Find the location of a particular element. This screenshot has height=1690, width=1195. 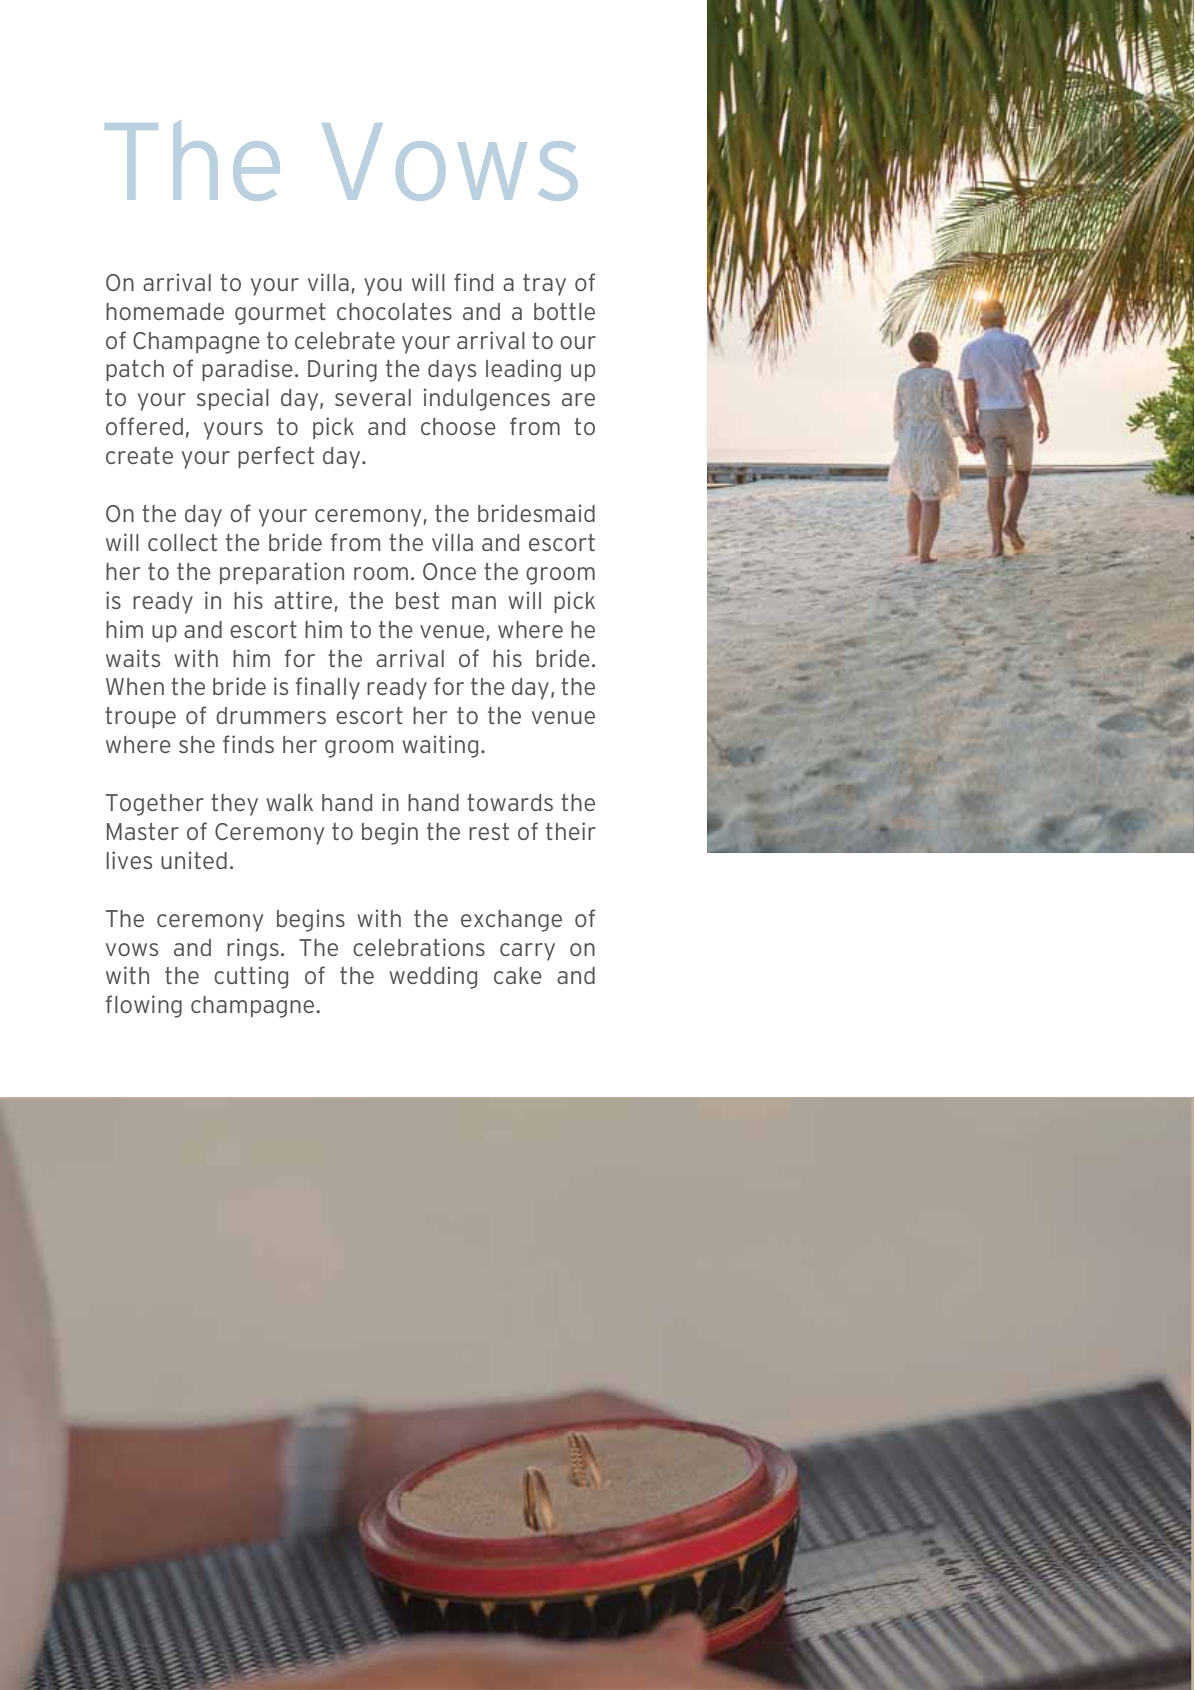

chocolates is located at coordinates (394, 311).
